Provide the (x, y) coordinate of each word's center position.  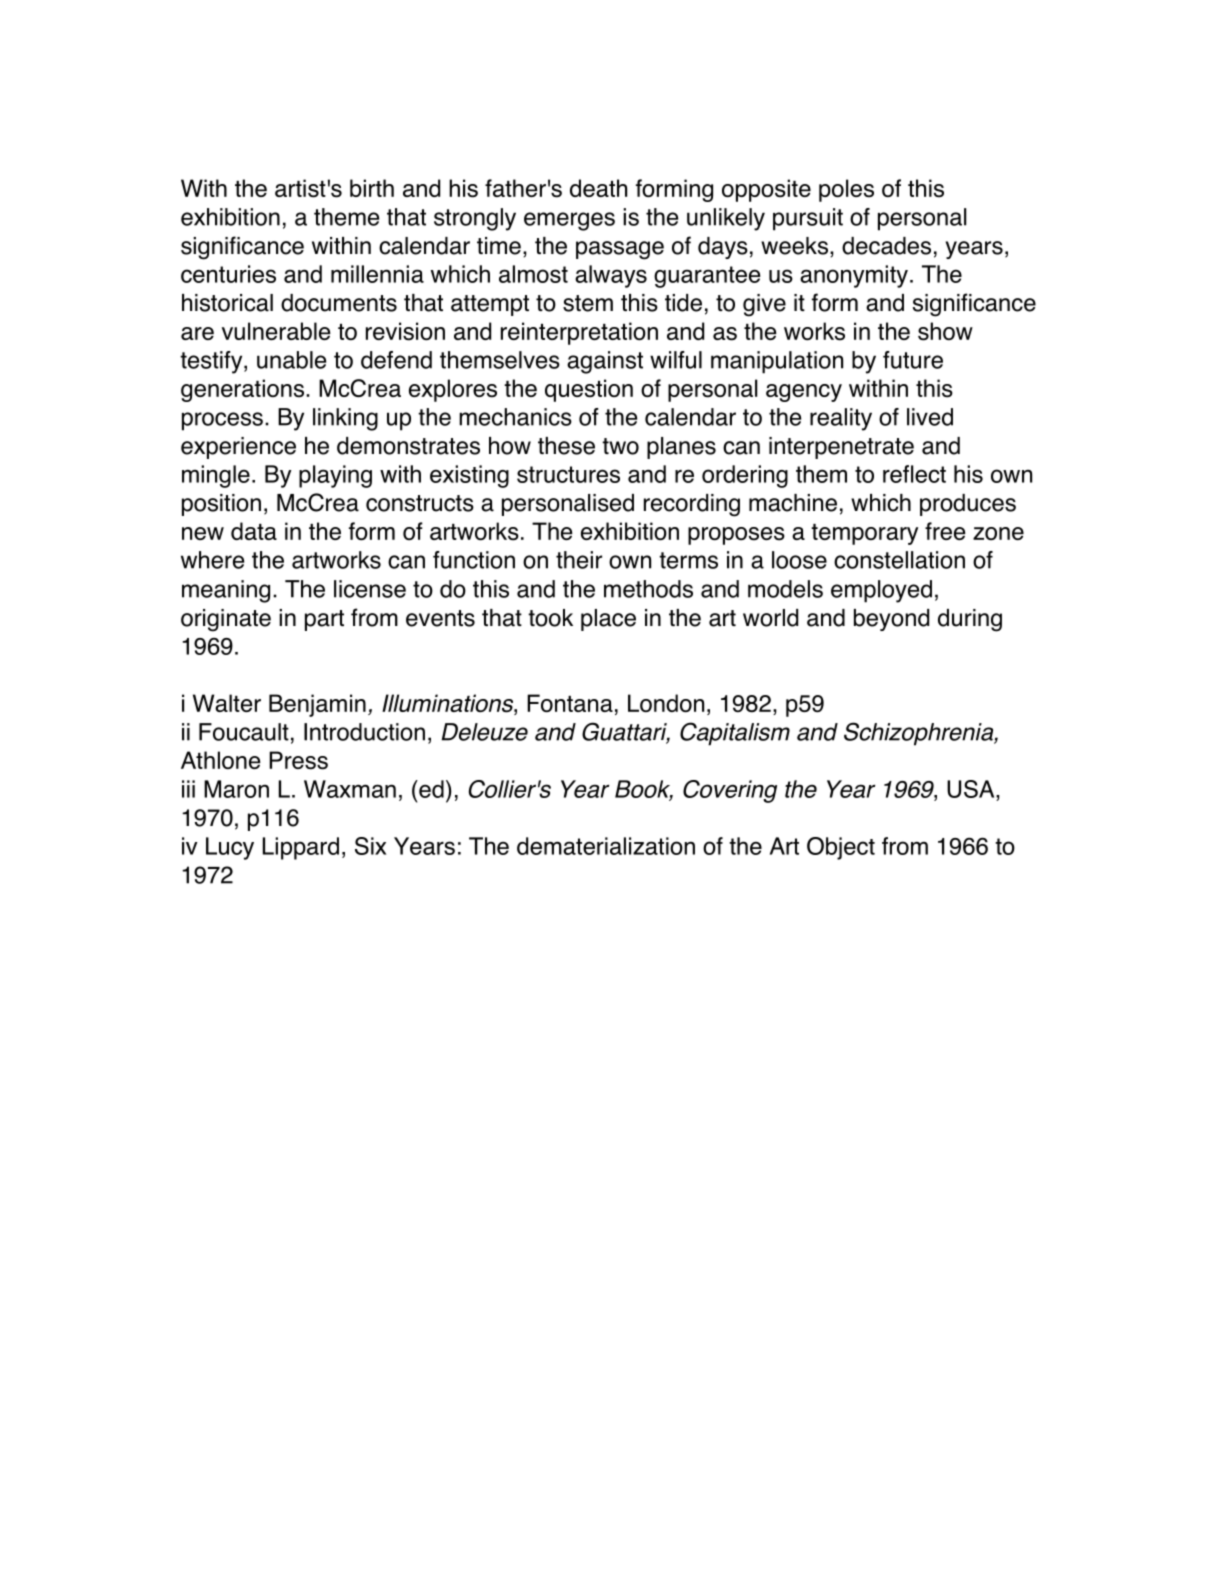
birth (372, 188)
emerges (569, 221)
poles (846, 190)
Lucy (230, 848)
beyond (891, 620)
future (913, 360)
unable (291, 360)
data (254, 531)
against (605, 362)
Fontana (570, 703)
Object (841, 848)
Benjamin (317, 705)
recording (692, 505)
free (945, 531)
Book (644, 790)
